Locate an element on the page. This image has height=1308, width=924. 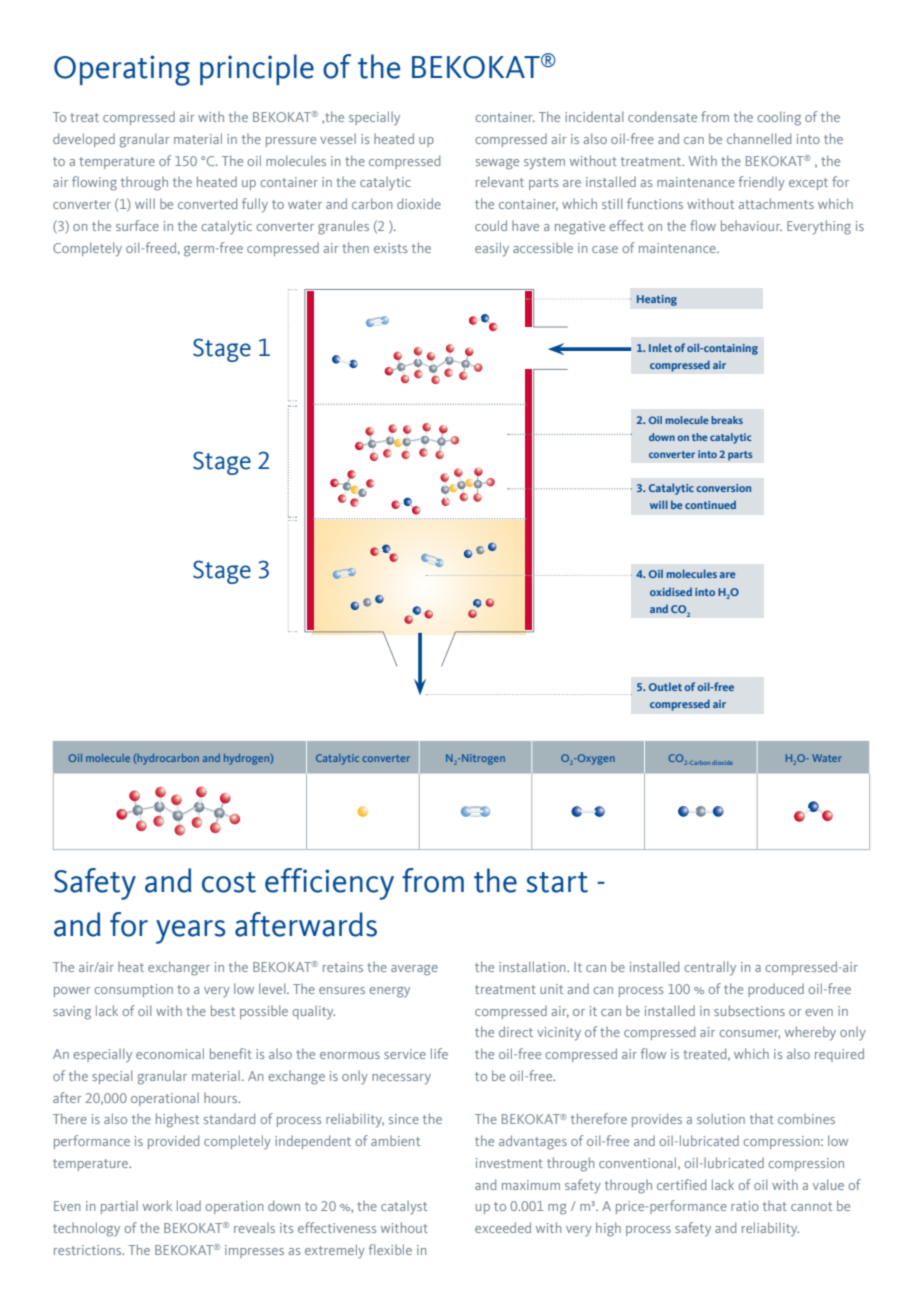
cost is located at coordinates (229, 882).
